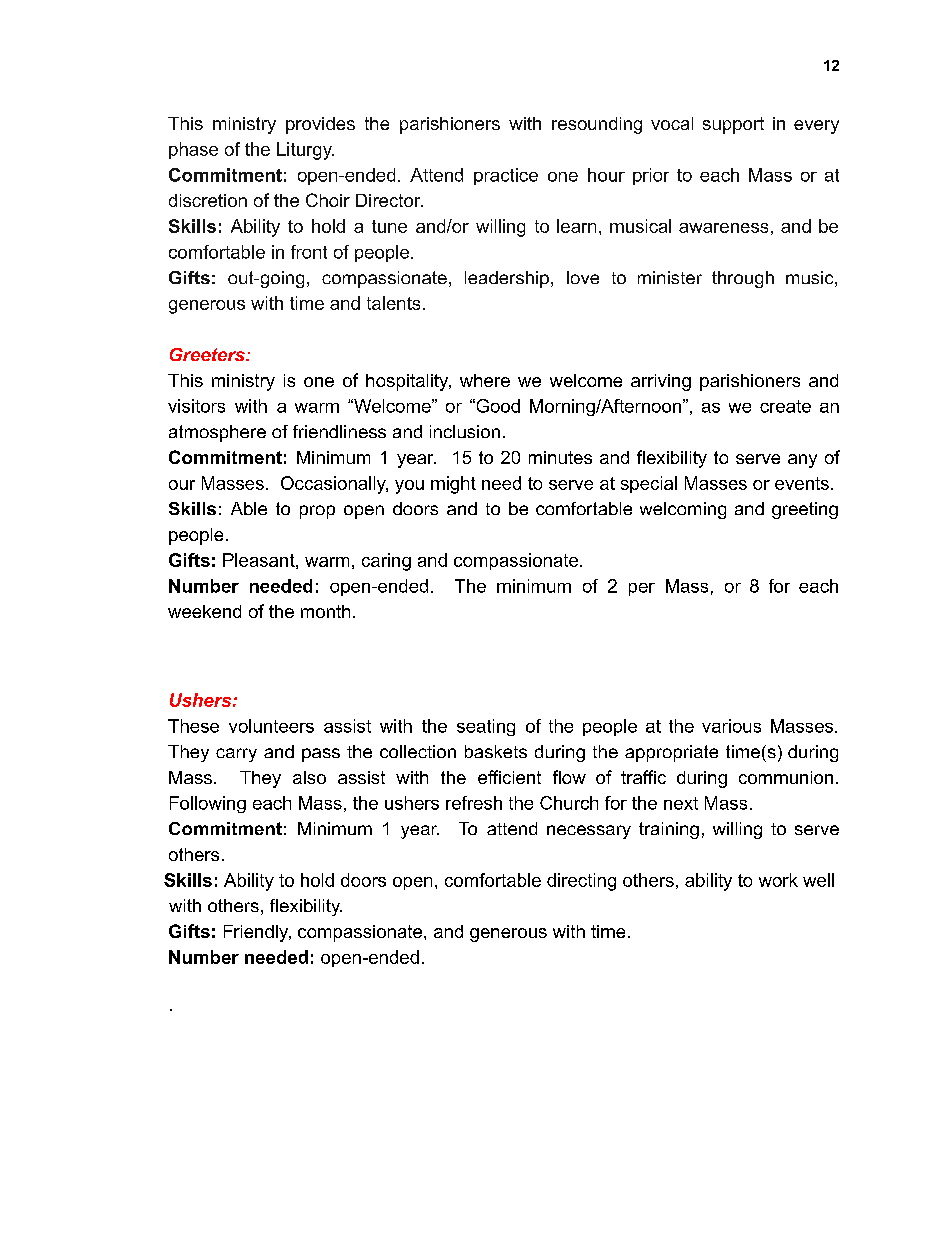  Describe the element at coordinates (506, 176) in the page. I see `practice` at that location.
